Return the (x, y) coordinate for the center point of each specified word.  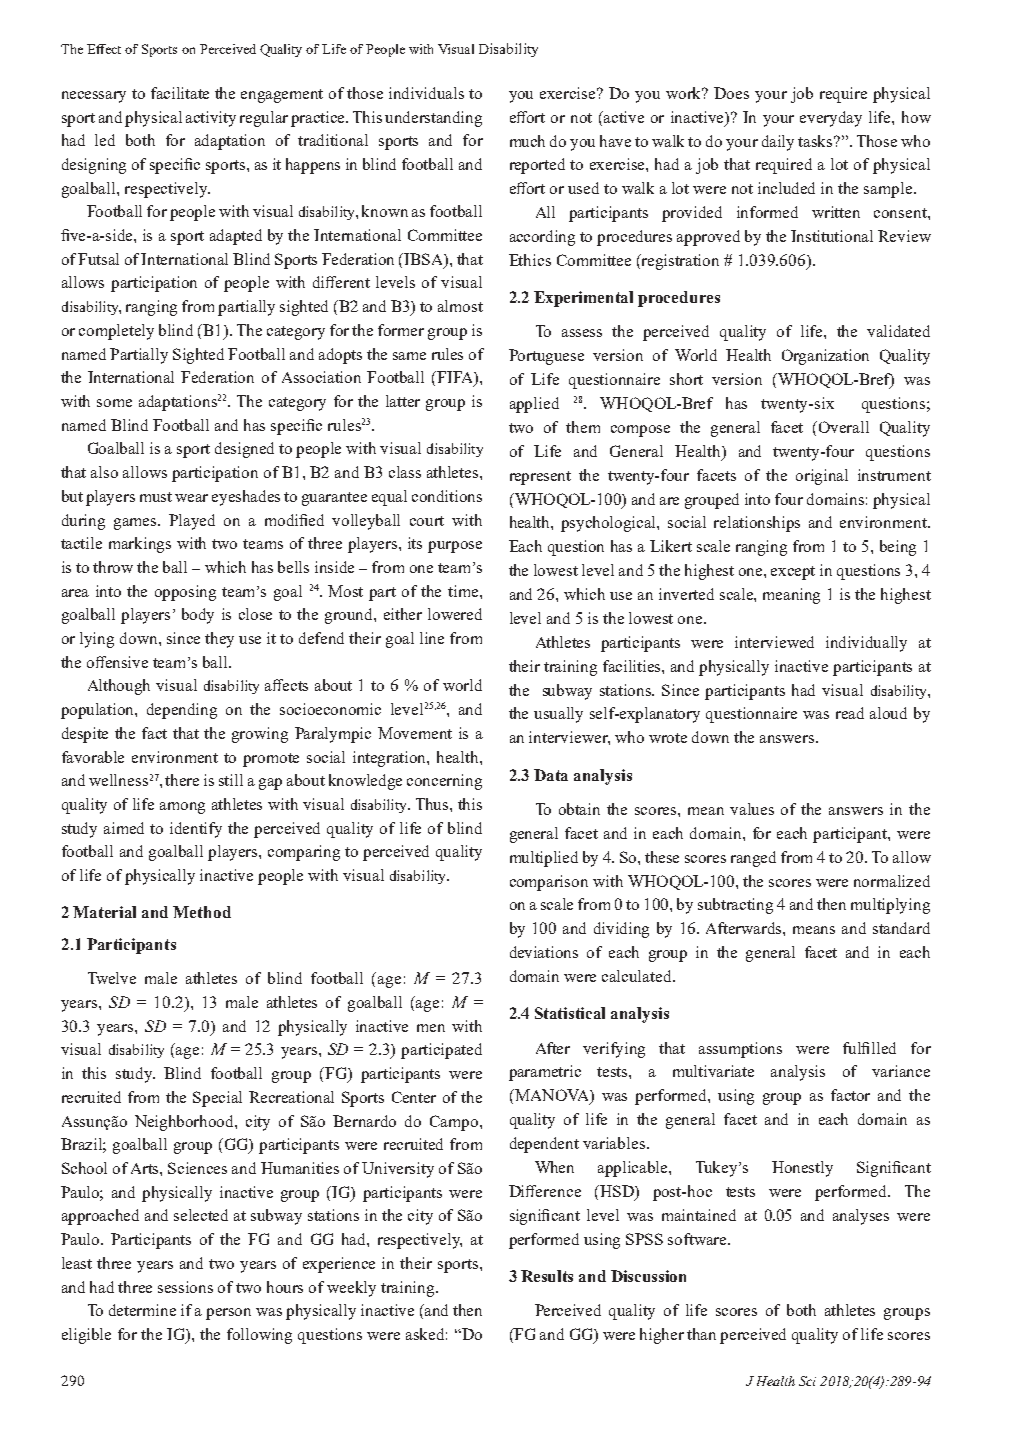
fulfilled (869, 1048)
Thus (433, 804)
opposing (185, 593)
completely (116, 332)
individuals (426, 93)
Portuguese (546, 357)
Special (217, 1099)
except (793, 573)
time (464, 591)
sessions (185, 1287)
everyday (831, 119)
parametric (545, 1073)
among (182, 808)
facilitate (180, 93)
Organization (825, 357)
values (752, 809)
